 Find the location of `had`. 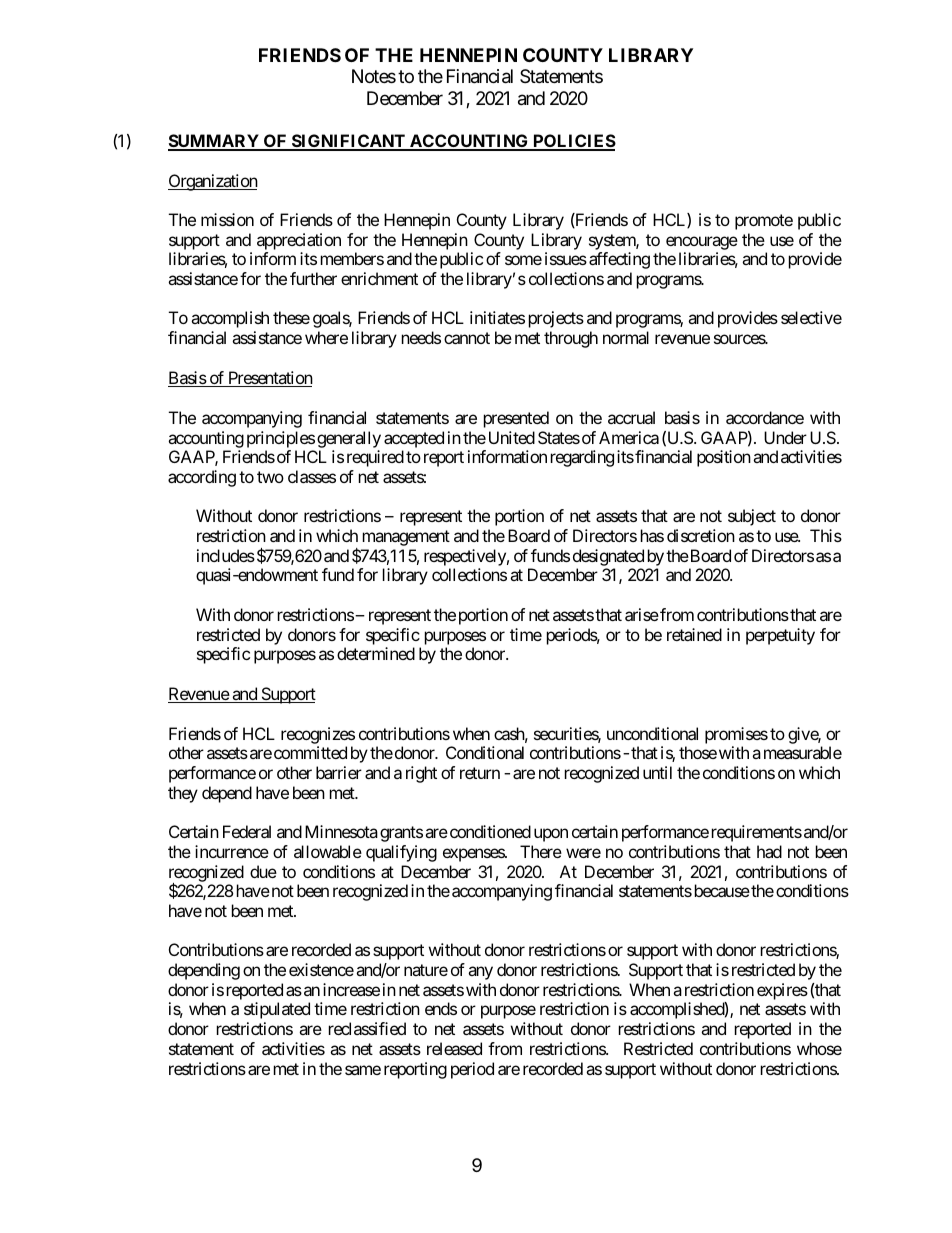

had is located at coordinates (769, 851).
